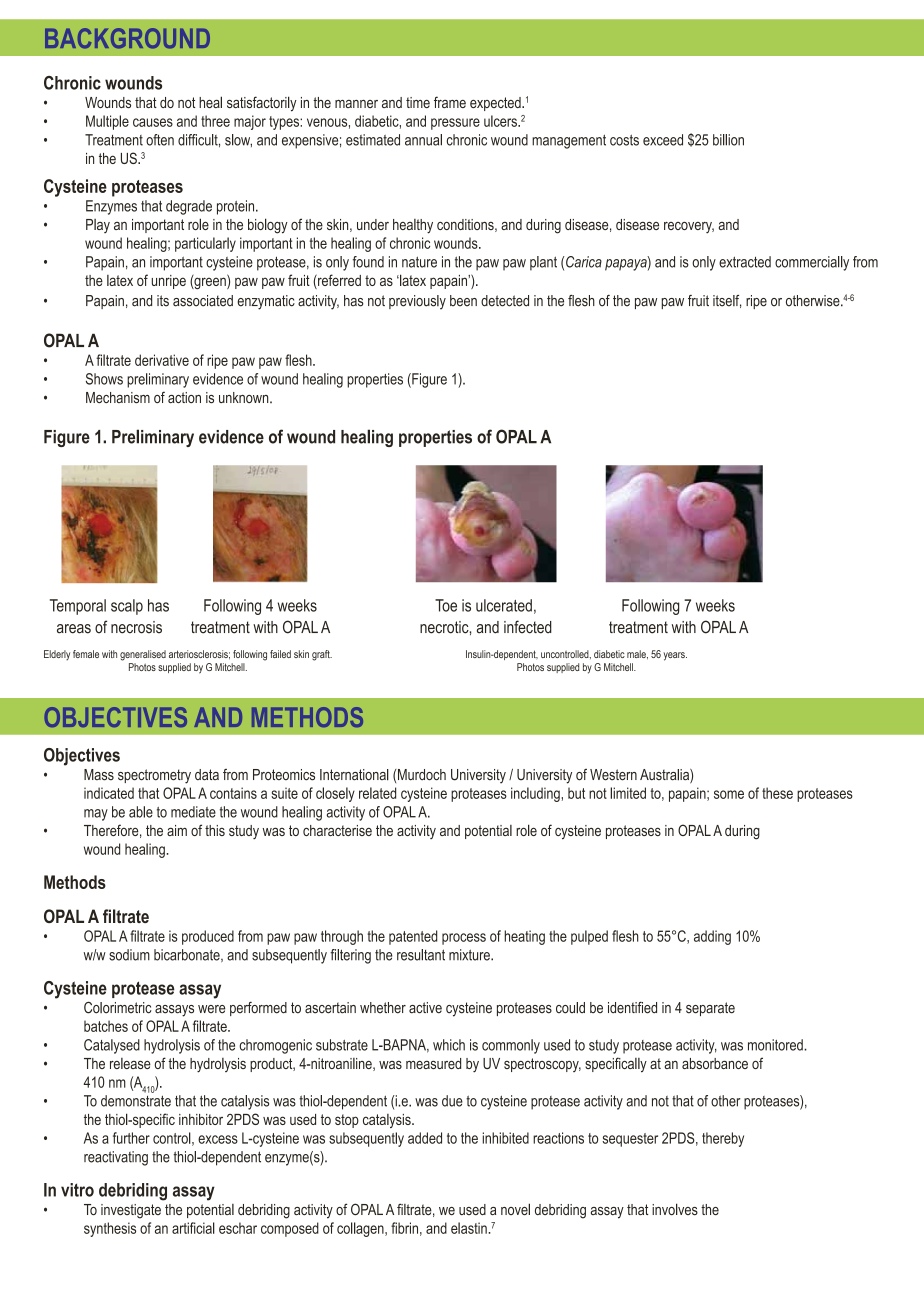 This screenshot has width=924, height=1308. I want to click on frame, so click(450, 102).
